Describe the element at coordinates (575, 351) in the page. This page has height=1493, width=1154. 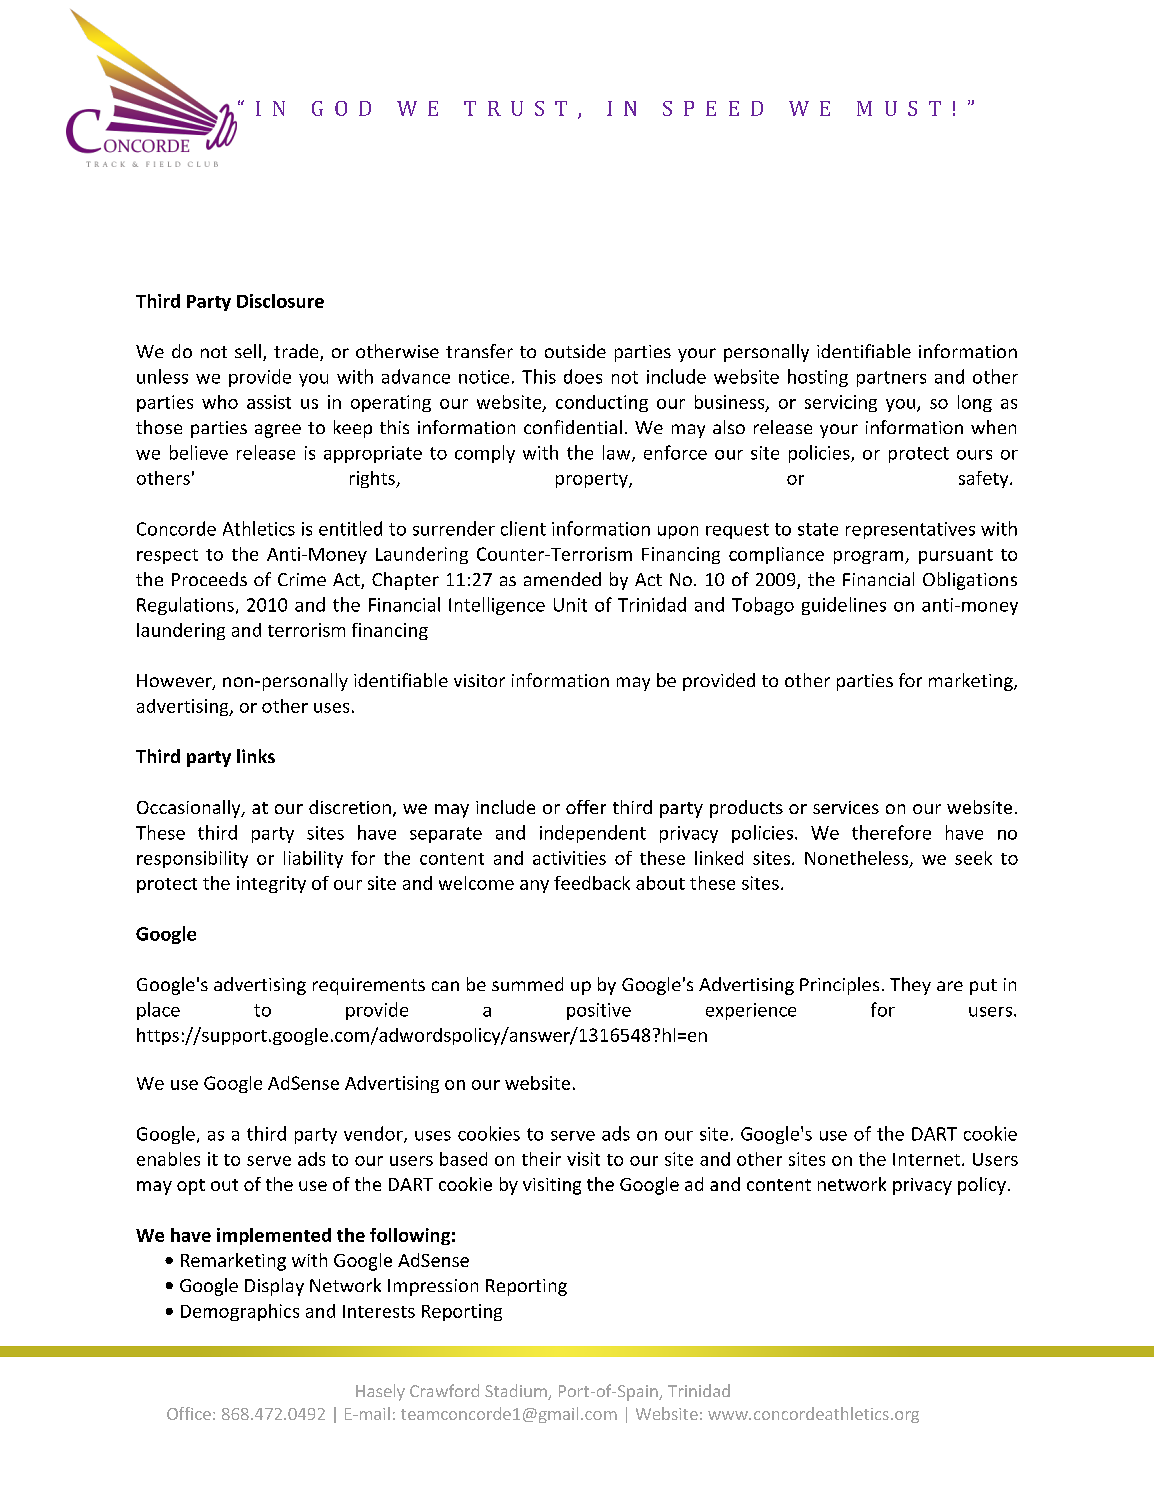
I see `outside` at that location.
